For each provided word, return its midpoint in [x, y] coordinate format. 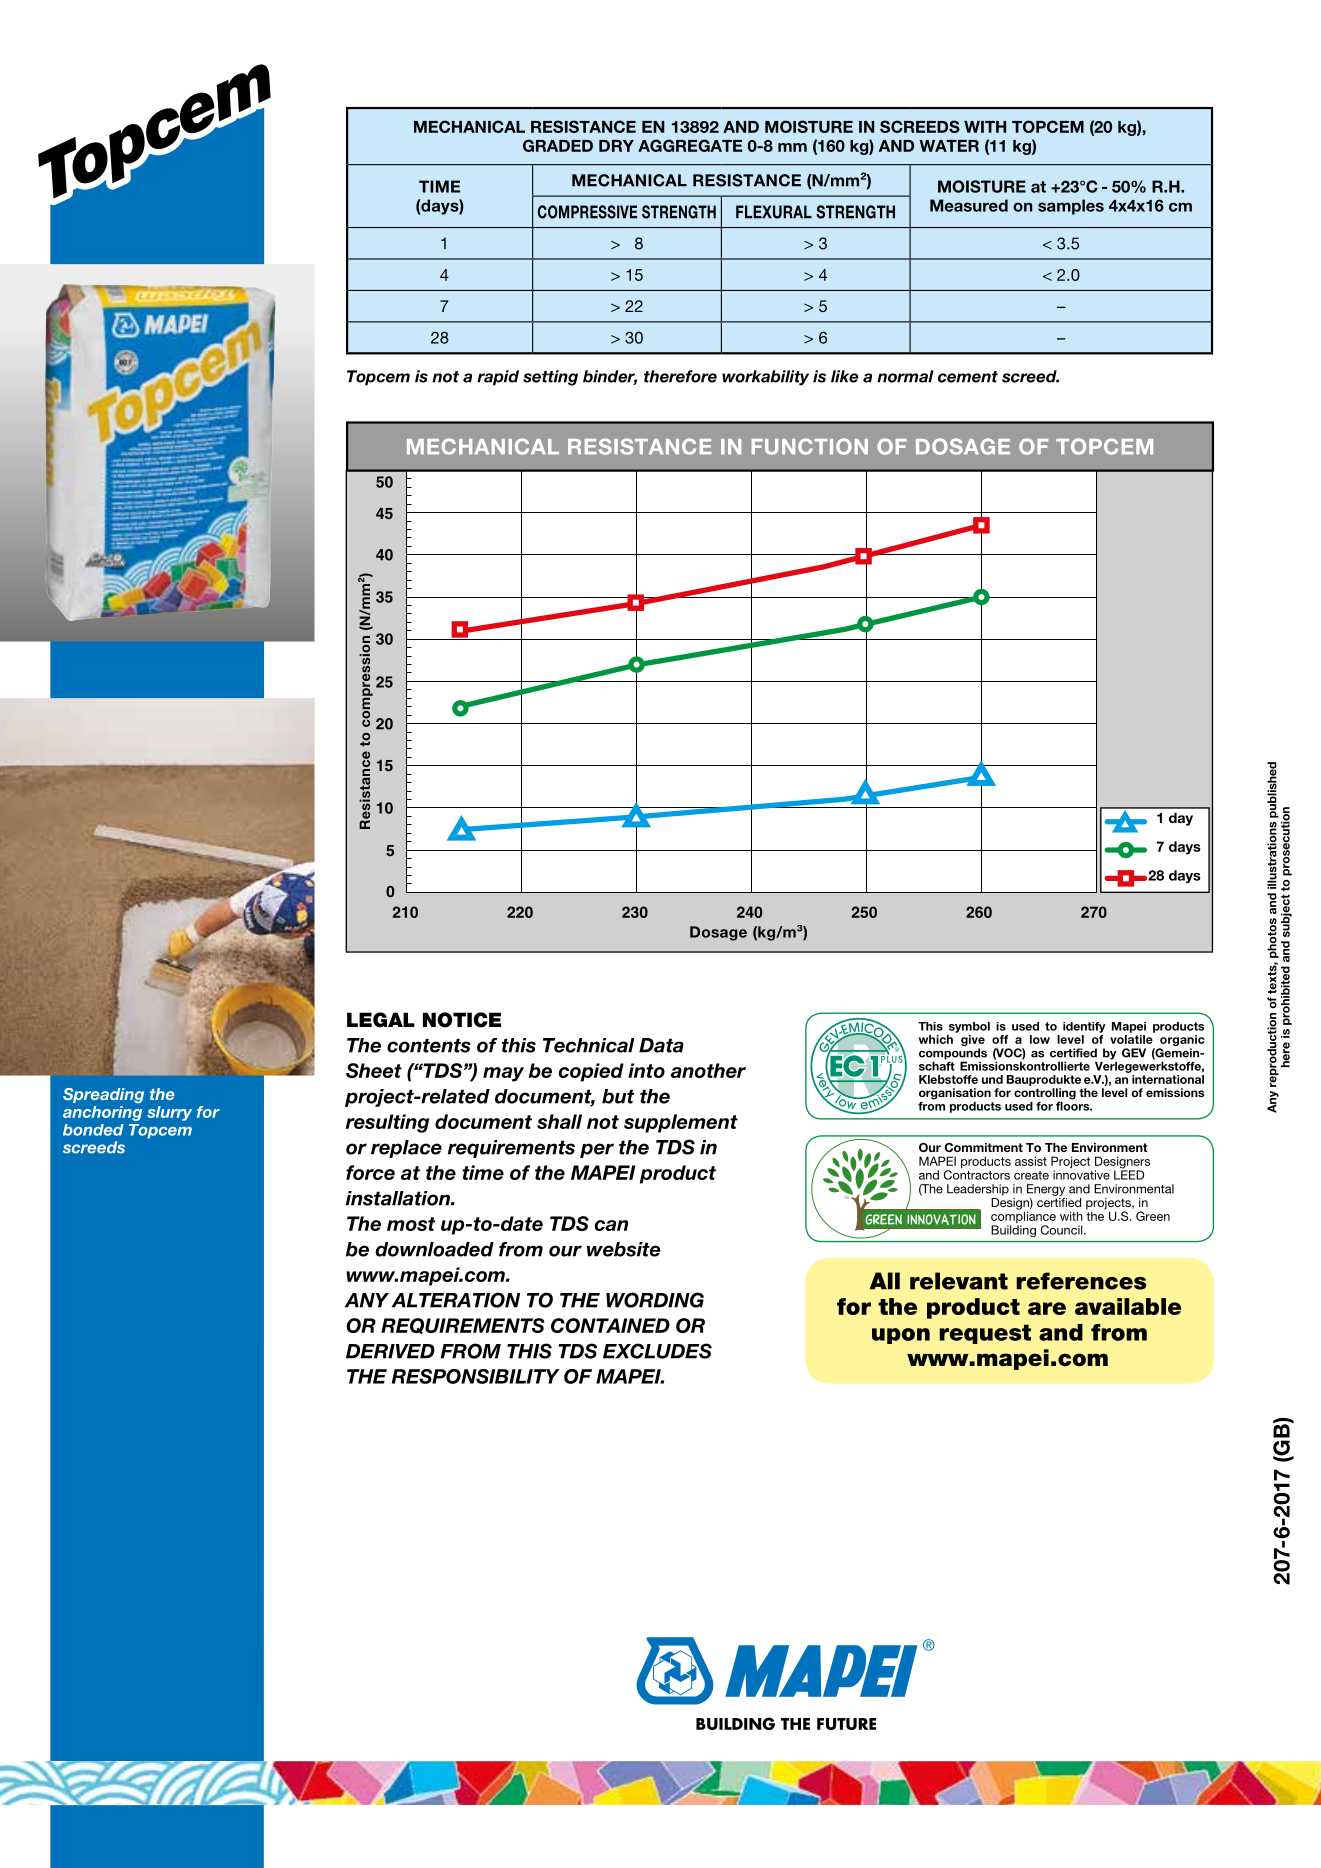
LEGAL [381, 1020]
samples [1071, 207]
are [1047, 1308]
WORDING [655, 1300]
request [985, 1334]
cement [968, 377]
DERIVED [390, 1351]
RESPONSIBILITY [476, 1376]
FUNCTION [810, 446]
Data [661, 1045]
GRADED [558, 145]
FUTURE [846, 1724]
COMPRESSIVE [587, 212]
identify [1084, 1027]
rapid [498, 378]
